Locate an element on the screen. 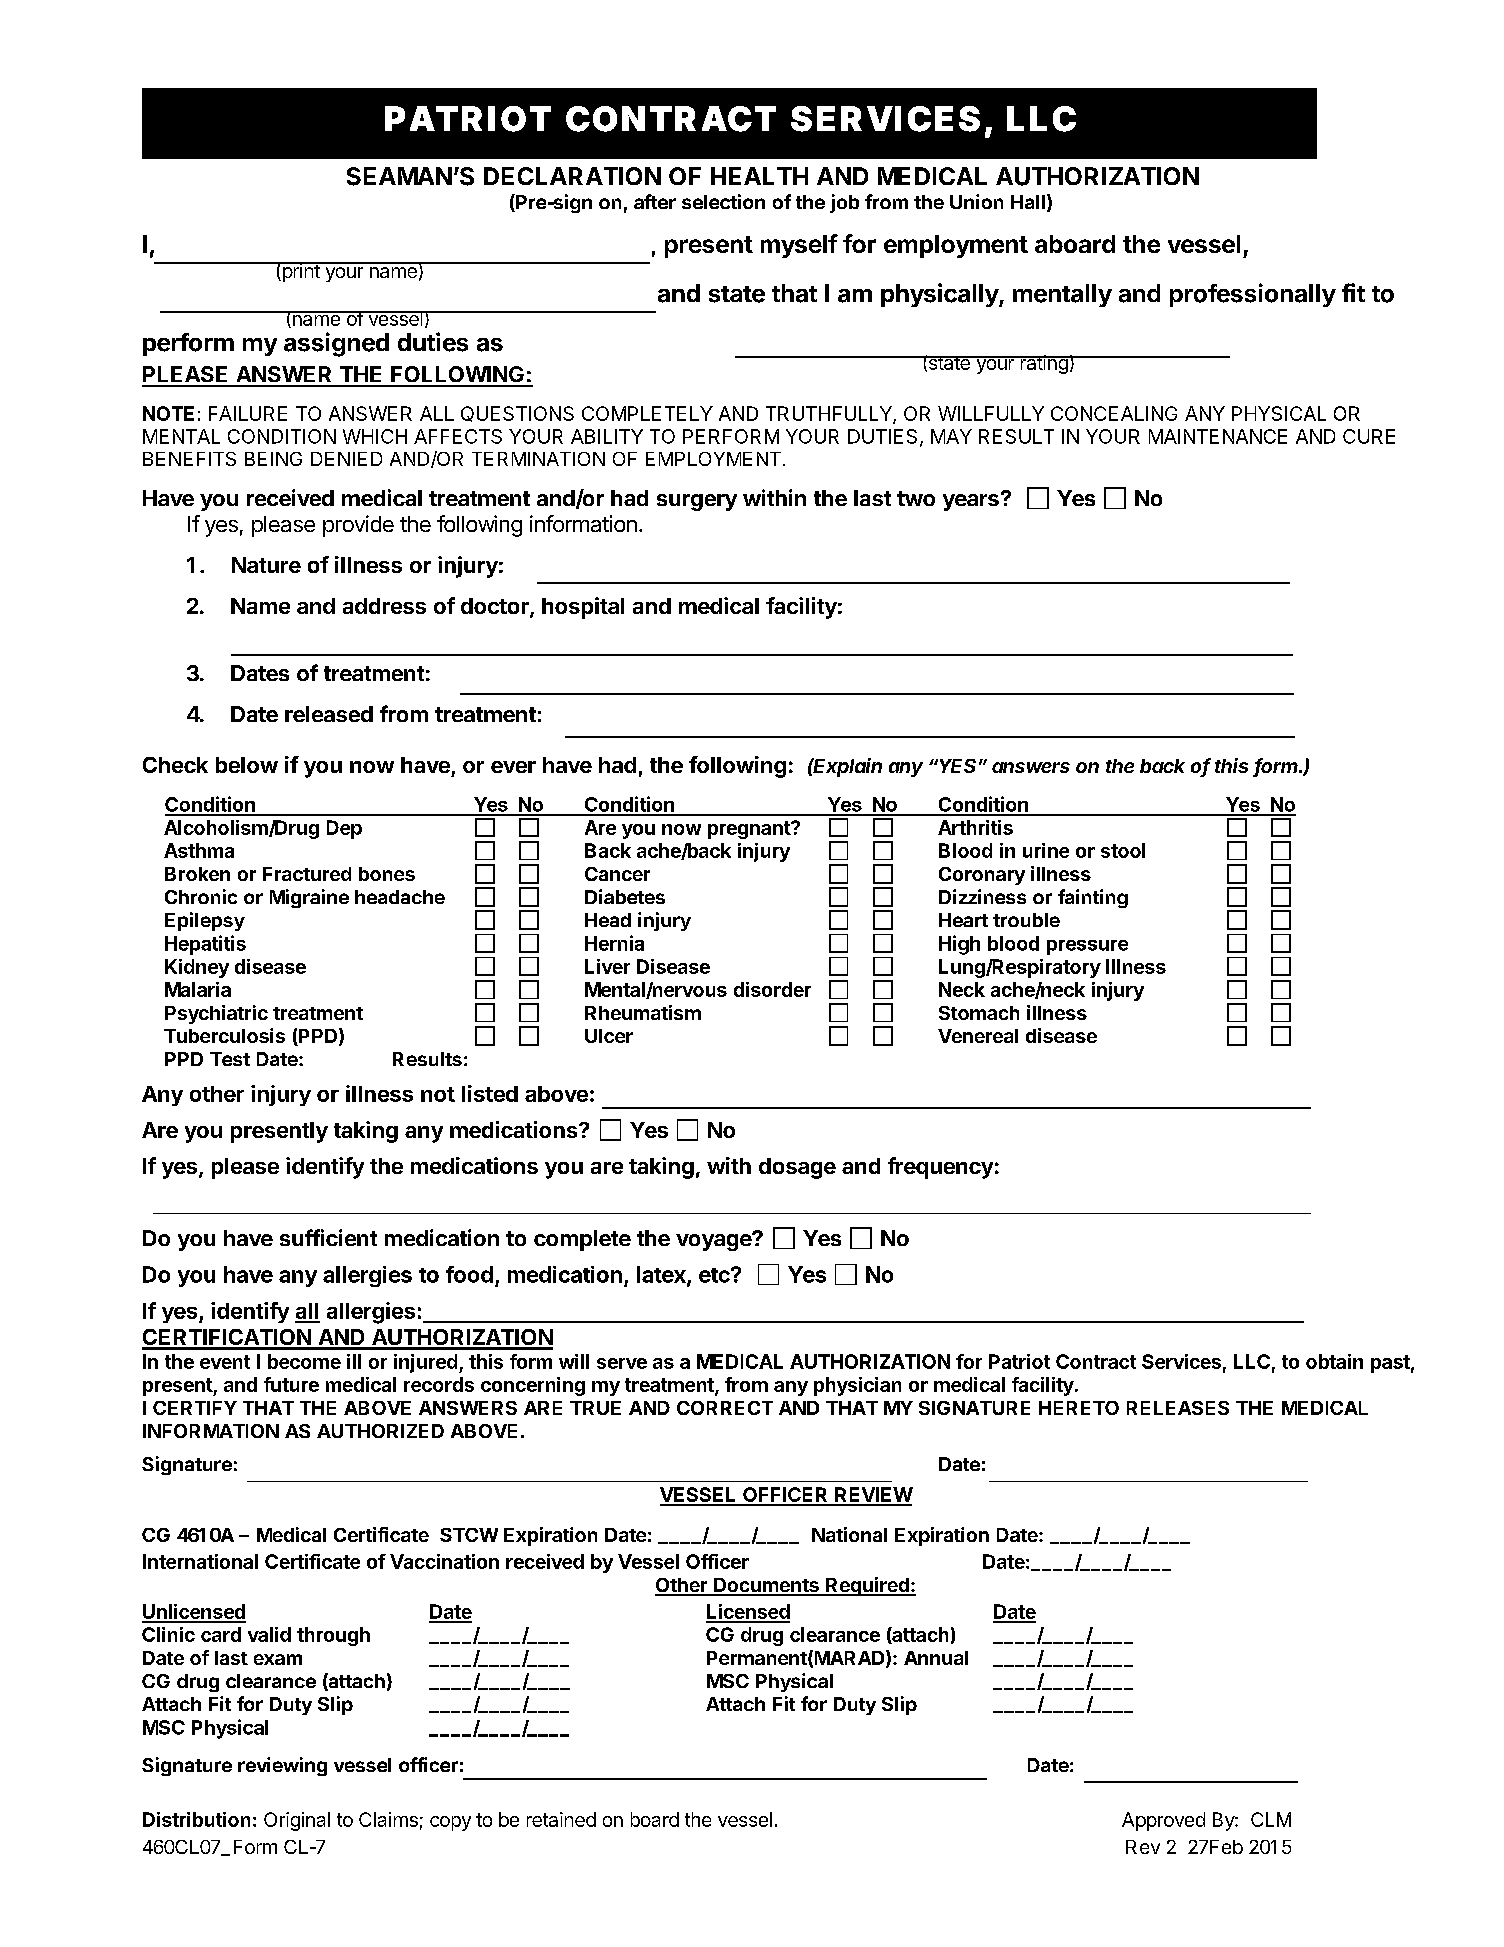  CLM is located at coordinates (1271, 1819).
